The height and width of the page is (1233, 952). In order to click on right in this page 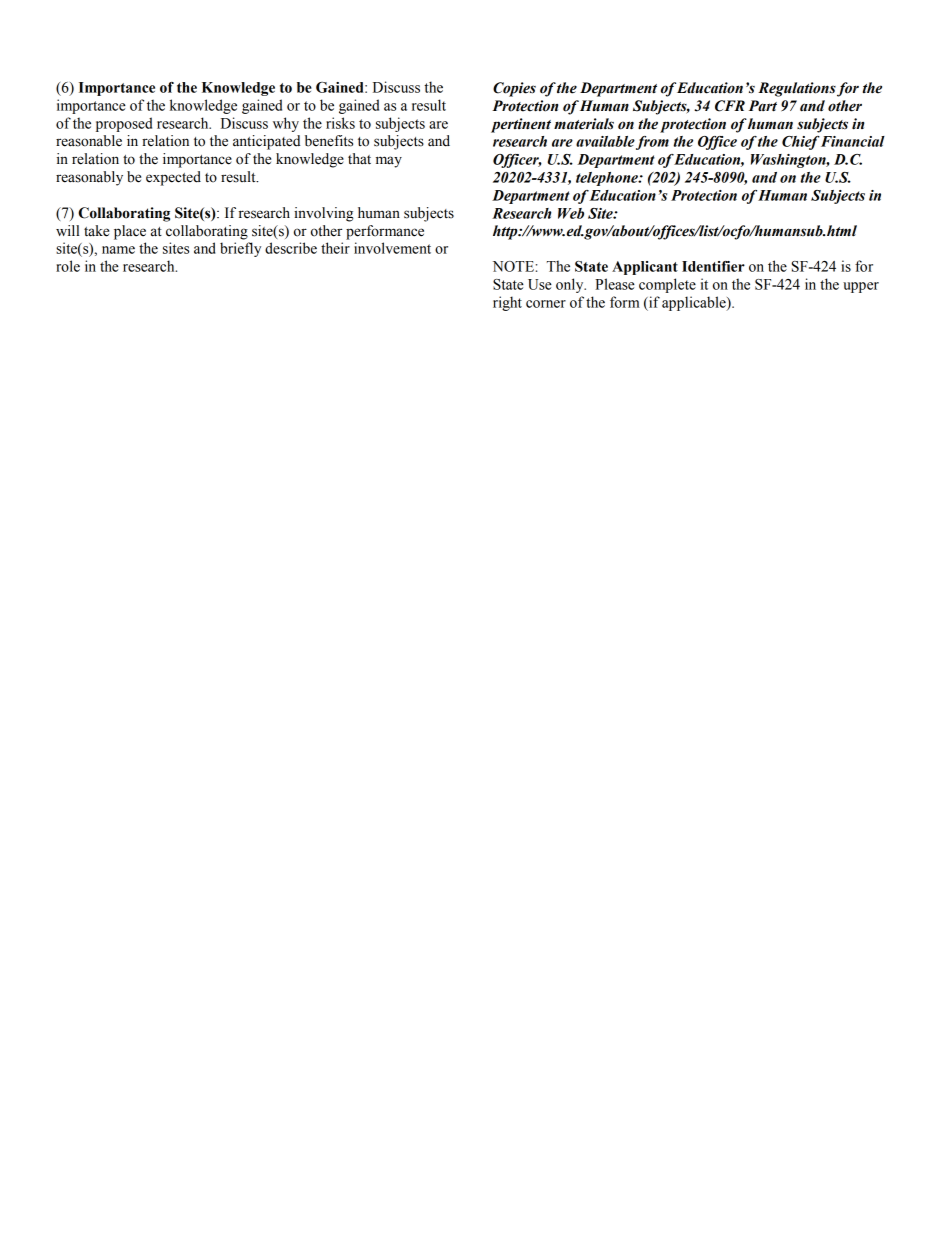, I will do `click(507, 303)`.
